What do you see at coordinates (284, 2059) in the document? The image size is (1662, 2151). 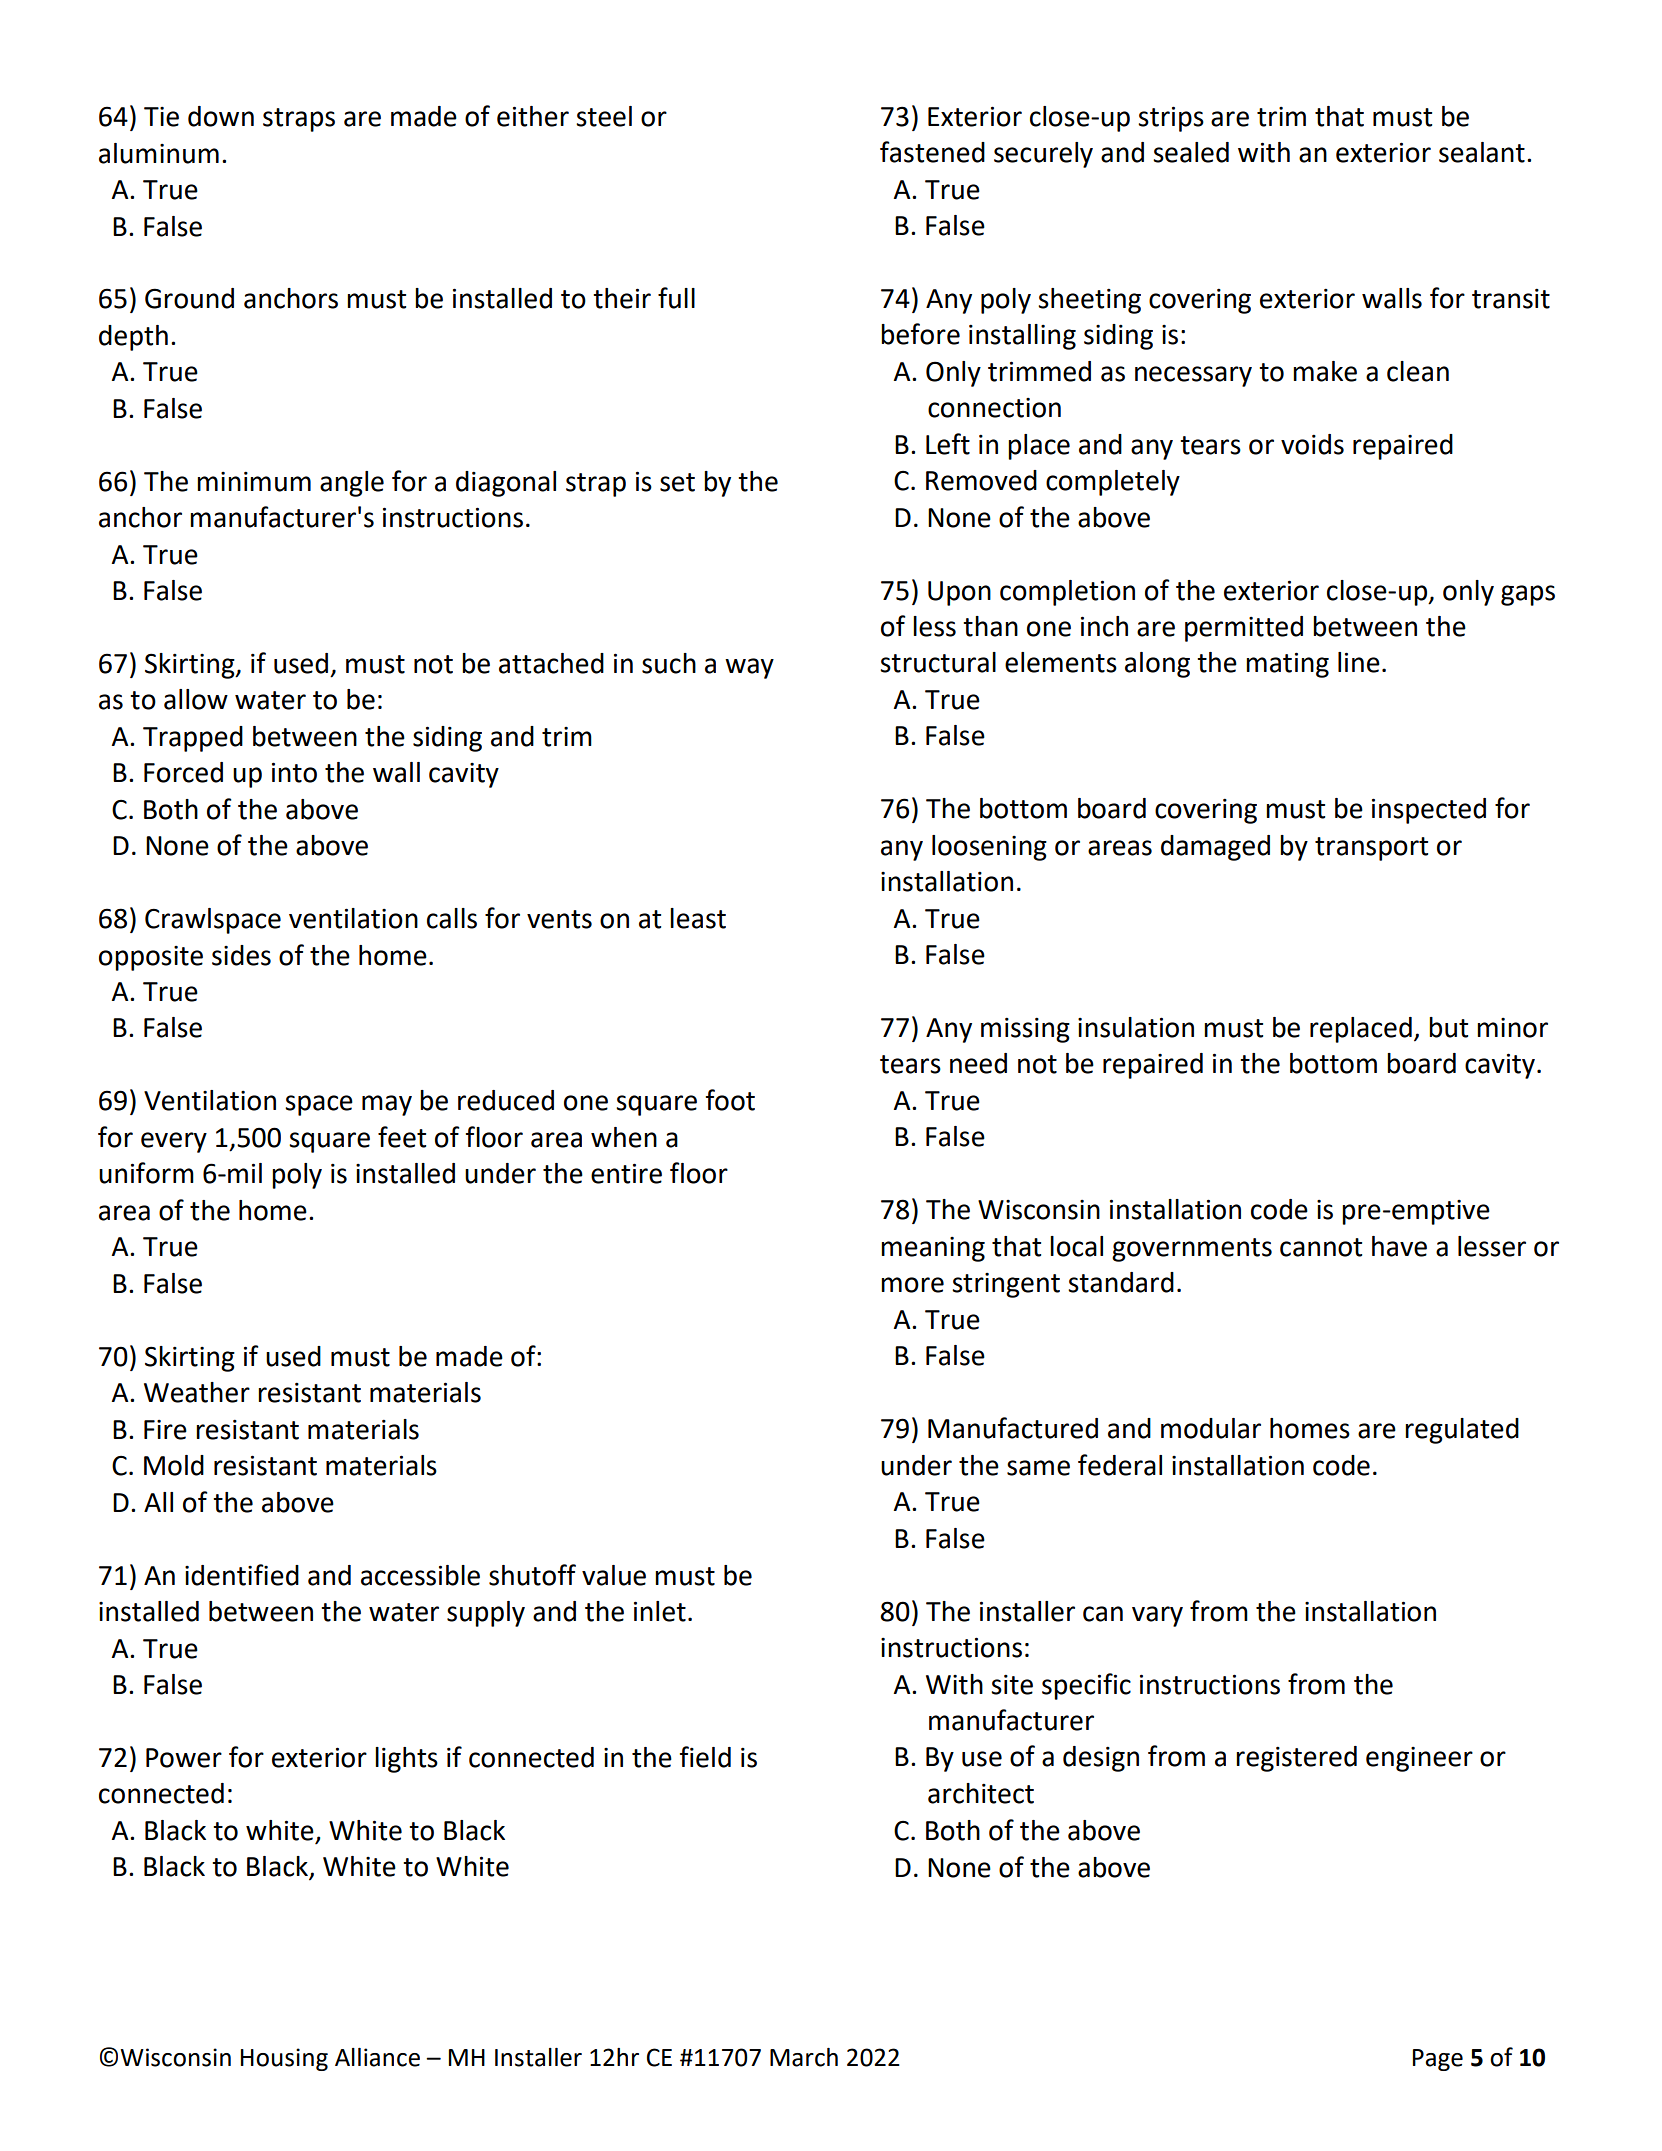 I see `Housing` at bounding box center [284, 2059].
